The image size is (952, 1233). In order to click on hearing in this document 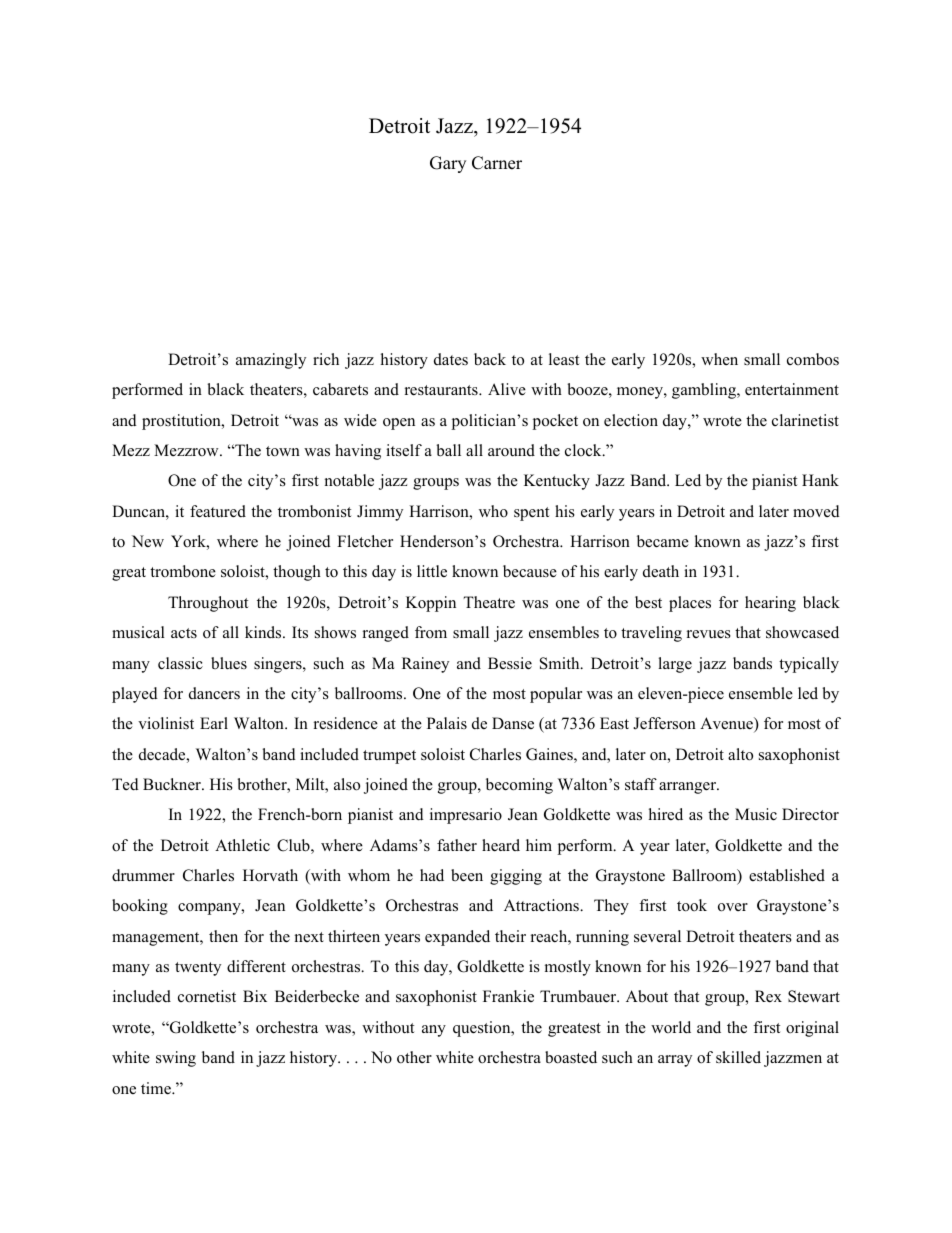, I will do `click(770, 604)`.
